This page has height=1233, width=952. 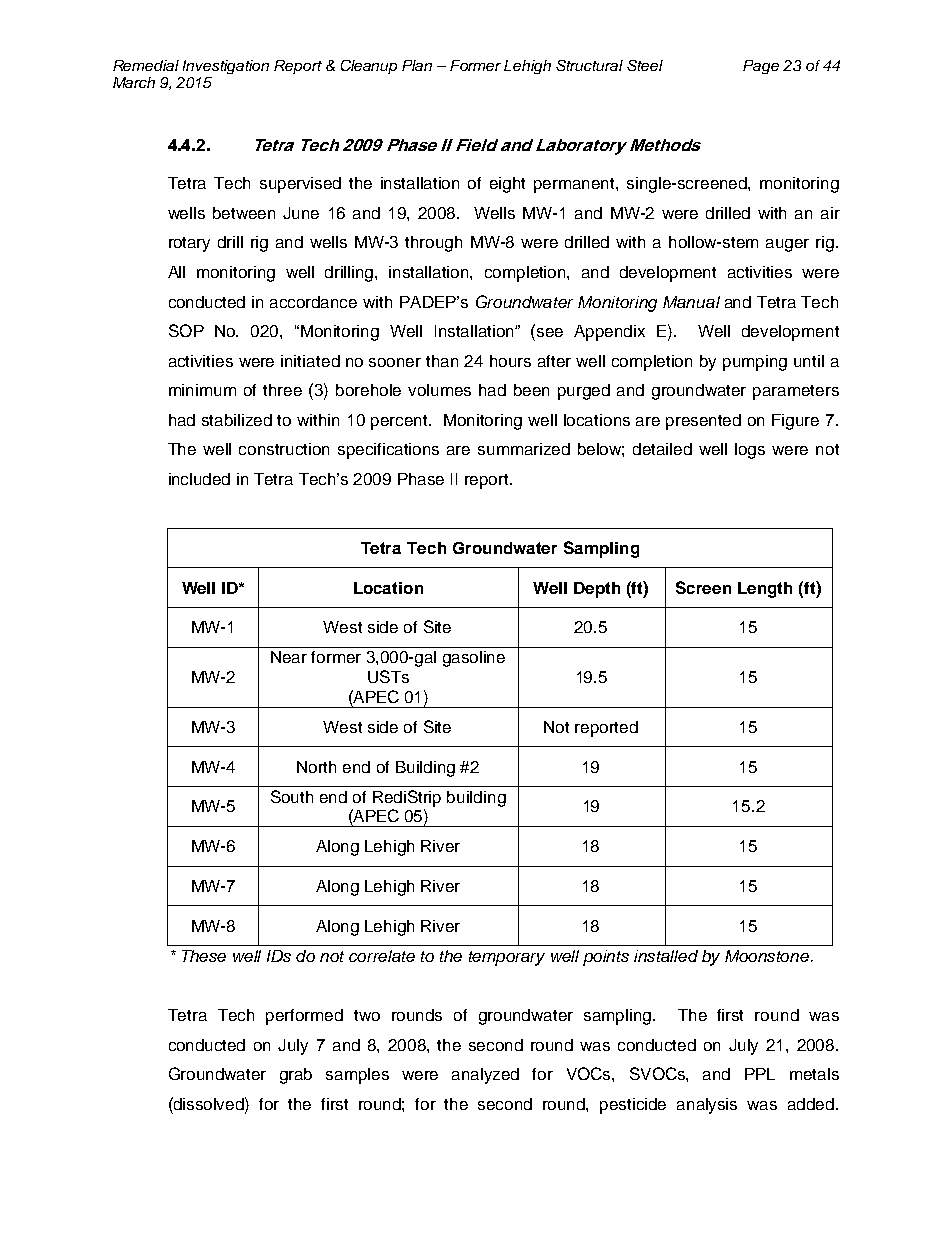 What do you see at coordinates (226, 67) in the page?
I see `Investigation` at bounding box center [226, 67].
